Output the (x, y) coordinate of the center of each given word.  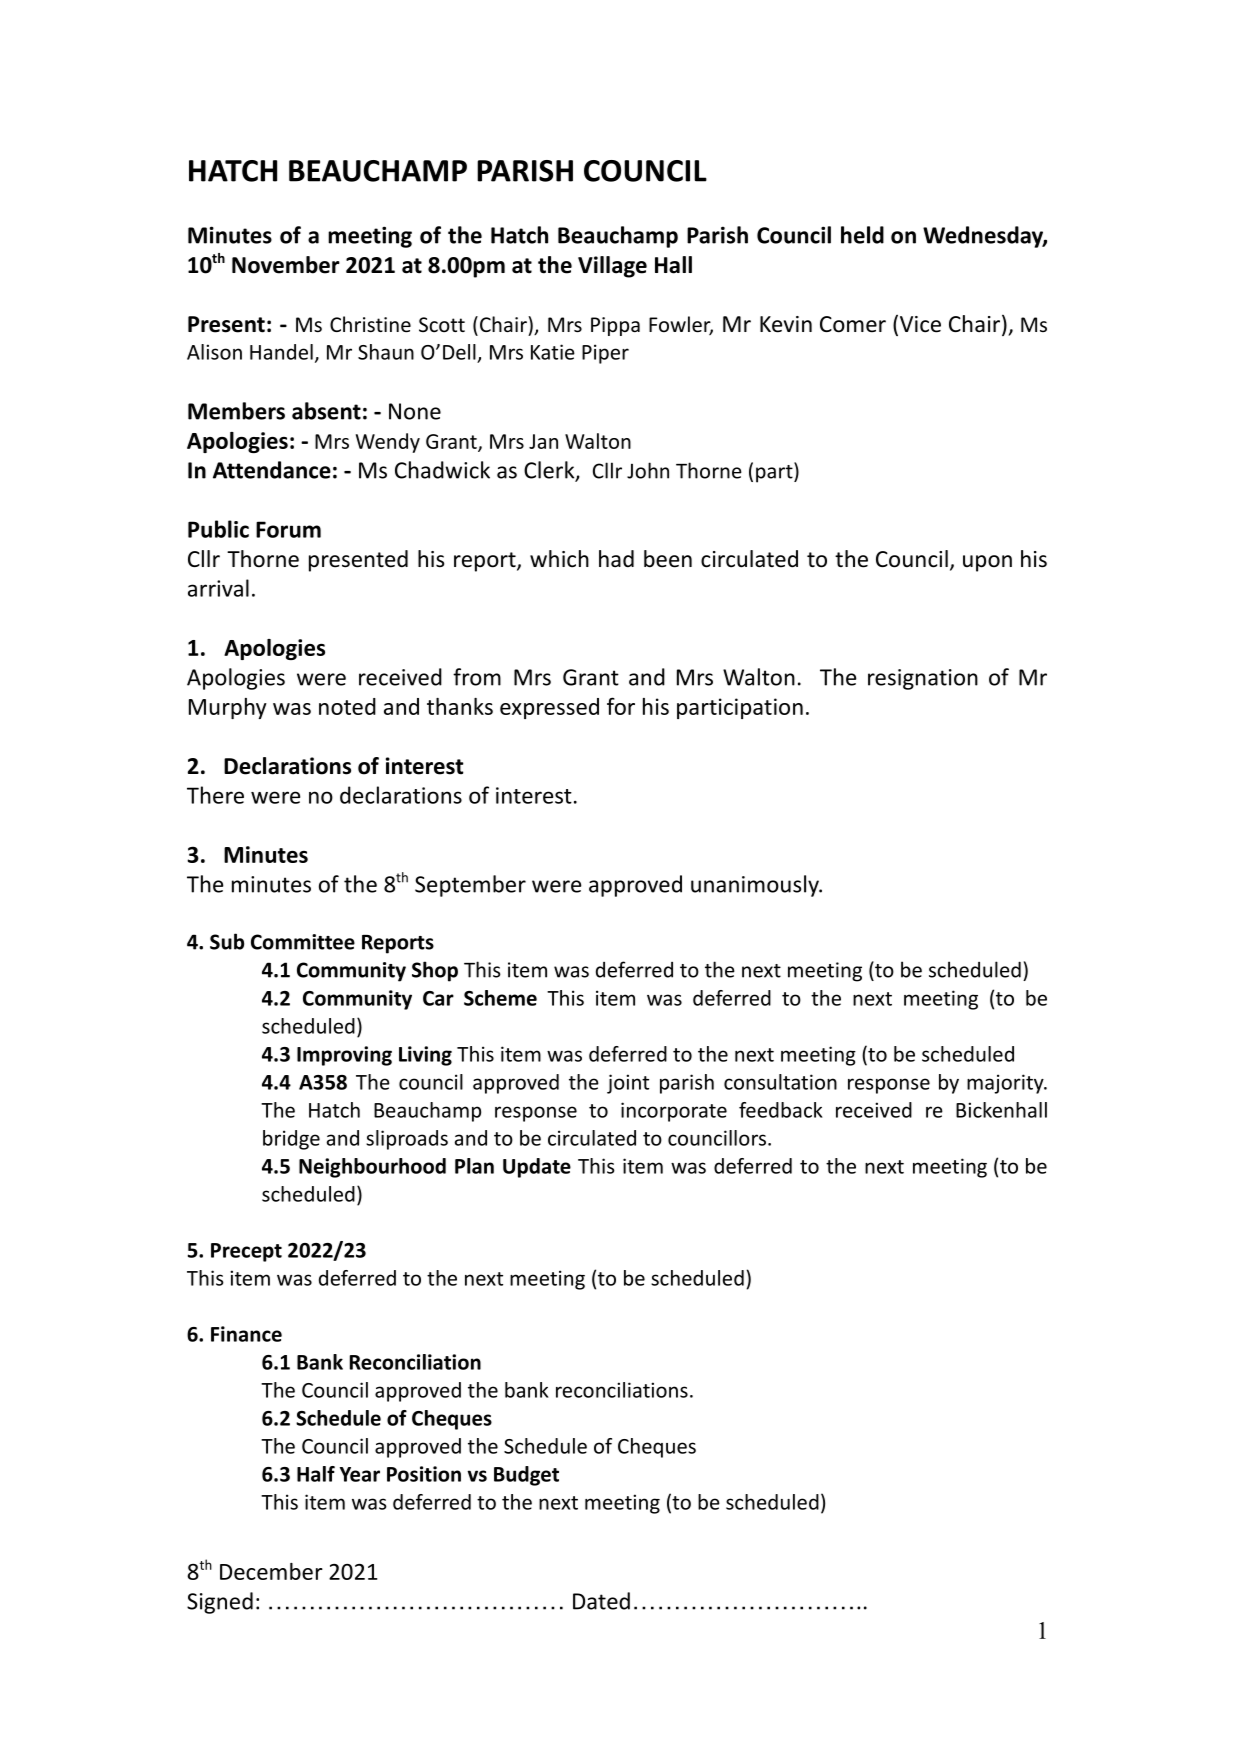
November (286, 265)
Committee (303, 942)
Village (612, 267)
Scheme (500, 998)
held (862, 235)
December (271, 1571)
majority (1006, 1084)
